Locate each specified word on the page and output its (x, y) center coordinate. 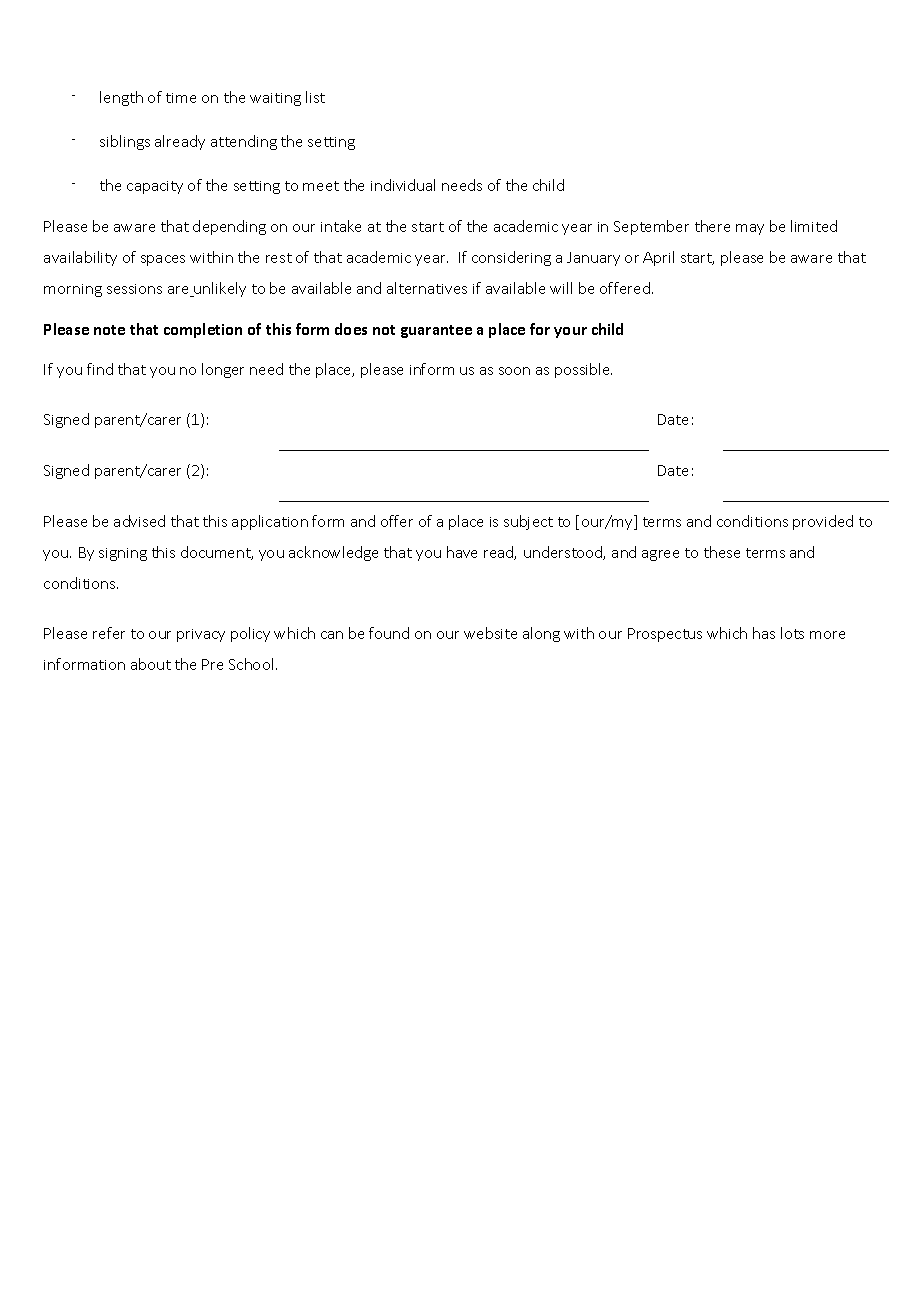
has (764, 633)
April (658, 258)
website (490, 633)
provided (823, 522)
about (151, 664)
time (181, 98)
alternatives (427, 288)
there (712, 226)
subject (528, 522)
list (315, 97)
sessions (134, 289)
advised (139, 521)
